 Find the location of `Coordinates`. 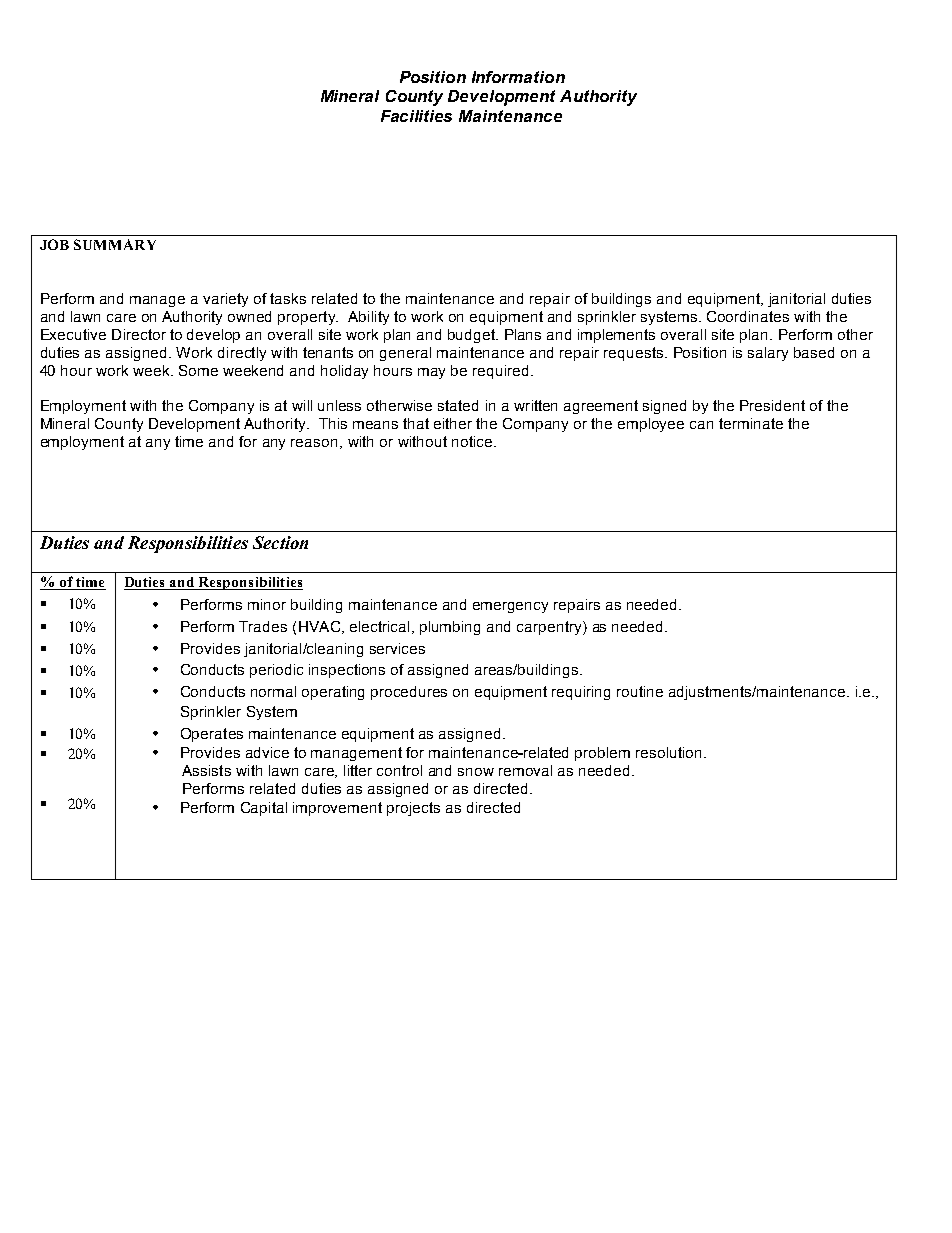

Coordinates is located at coordinates (748, 316).
